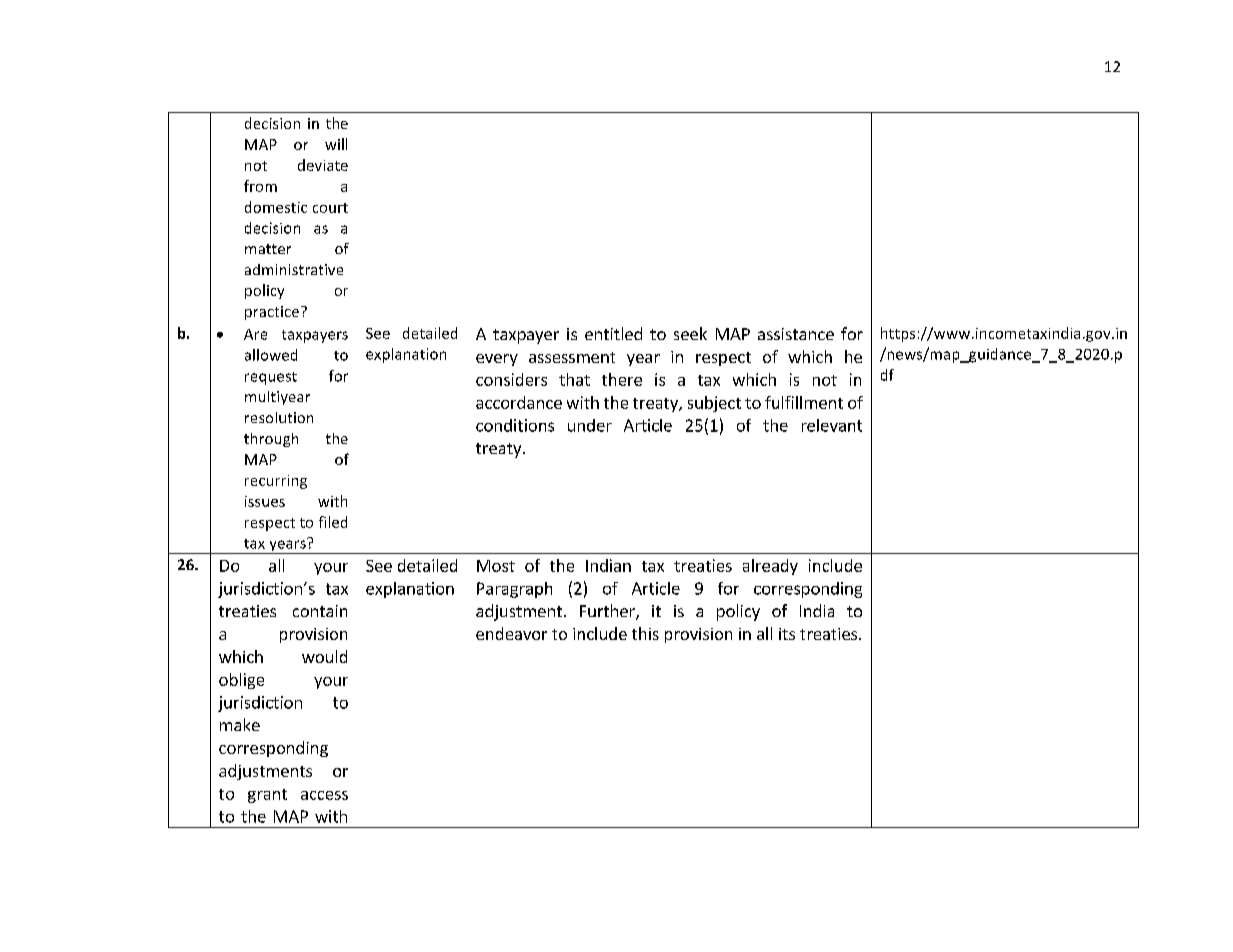 Image resolution: width=1233 pixels, height=952 pixels. What do you see at coordinates (324, 795) in the page?
I see `access` at bounding box center [324, 795].
